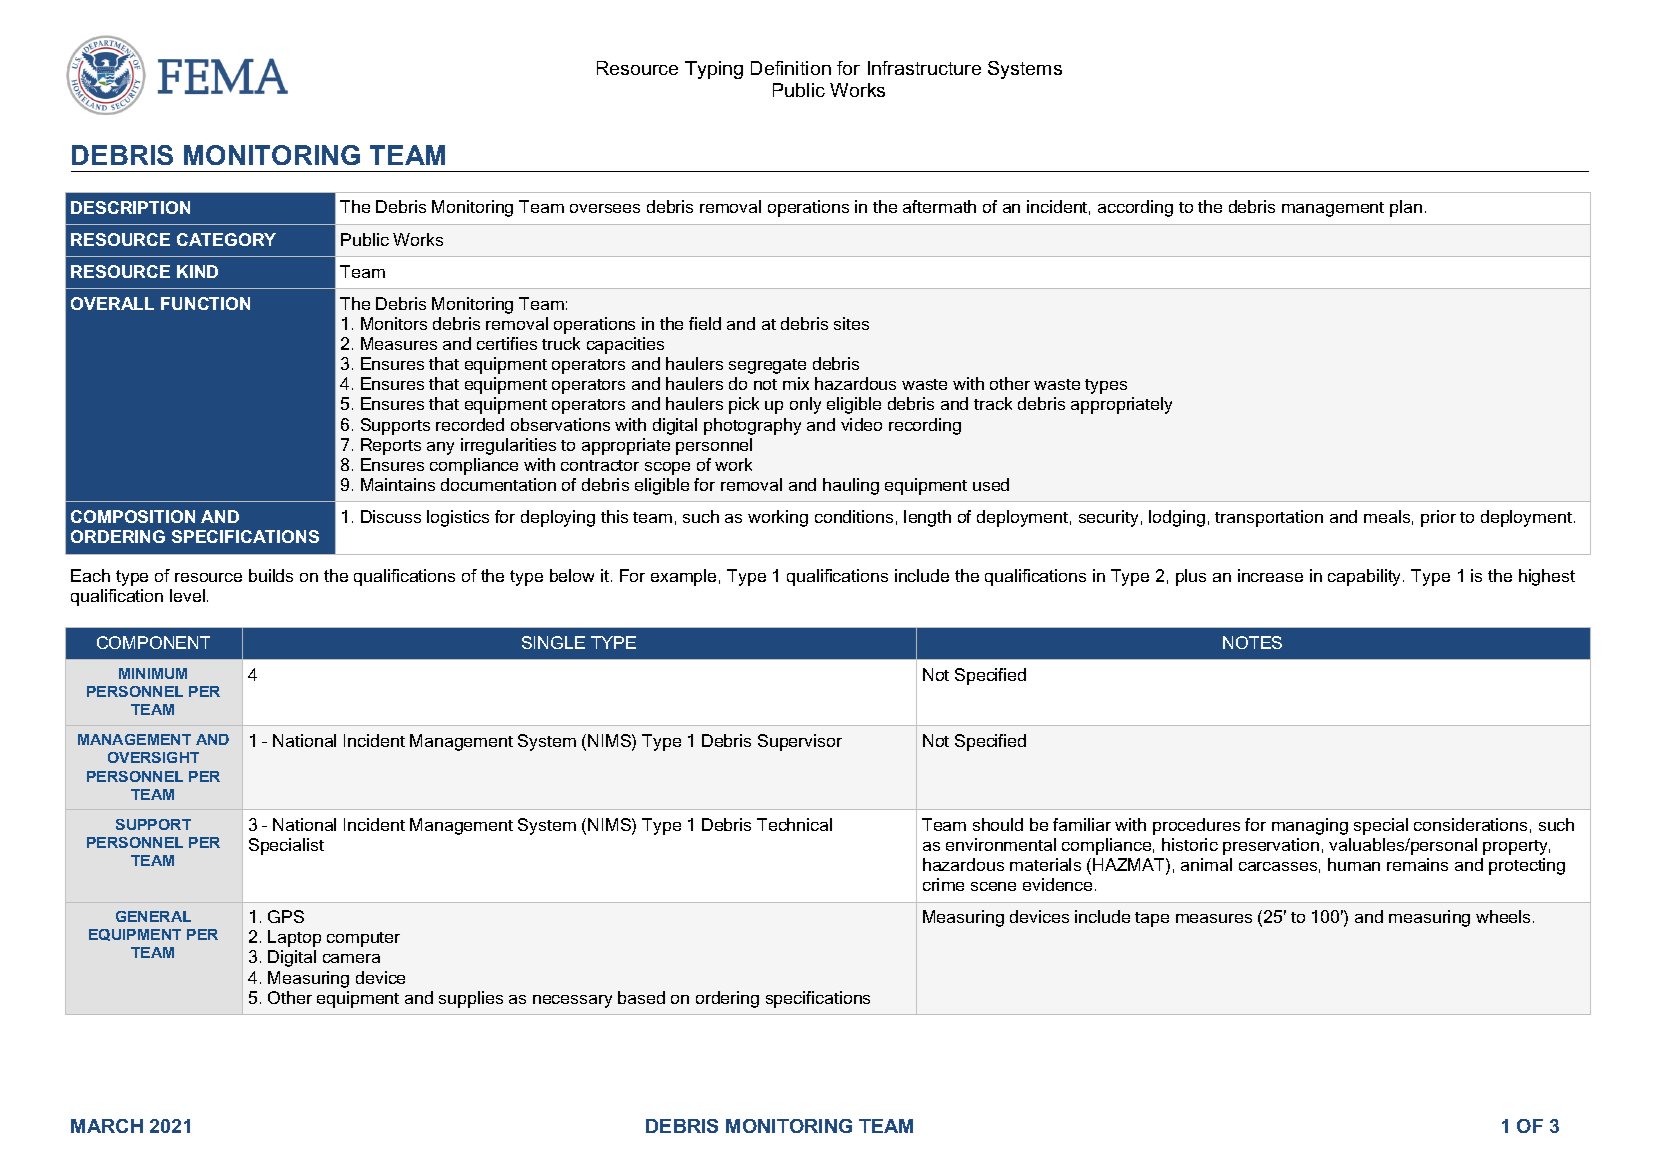 This page has width=1659, height=1173. What do you see at coordinates (130, 207) in the page?
I see `DESCRIPTION` at bounding box center [130, 207].
